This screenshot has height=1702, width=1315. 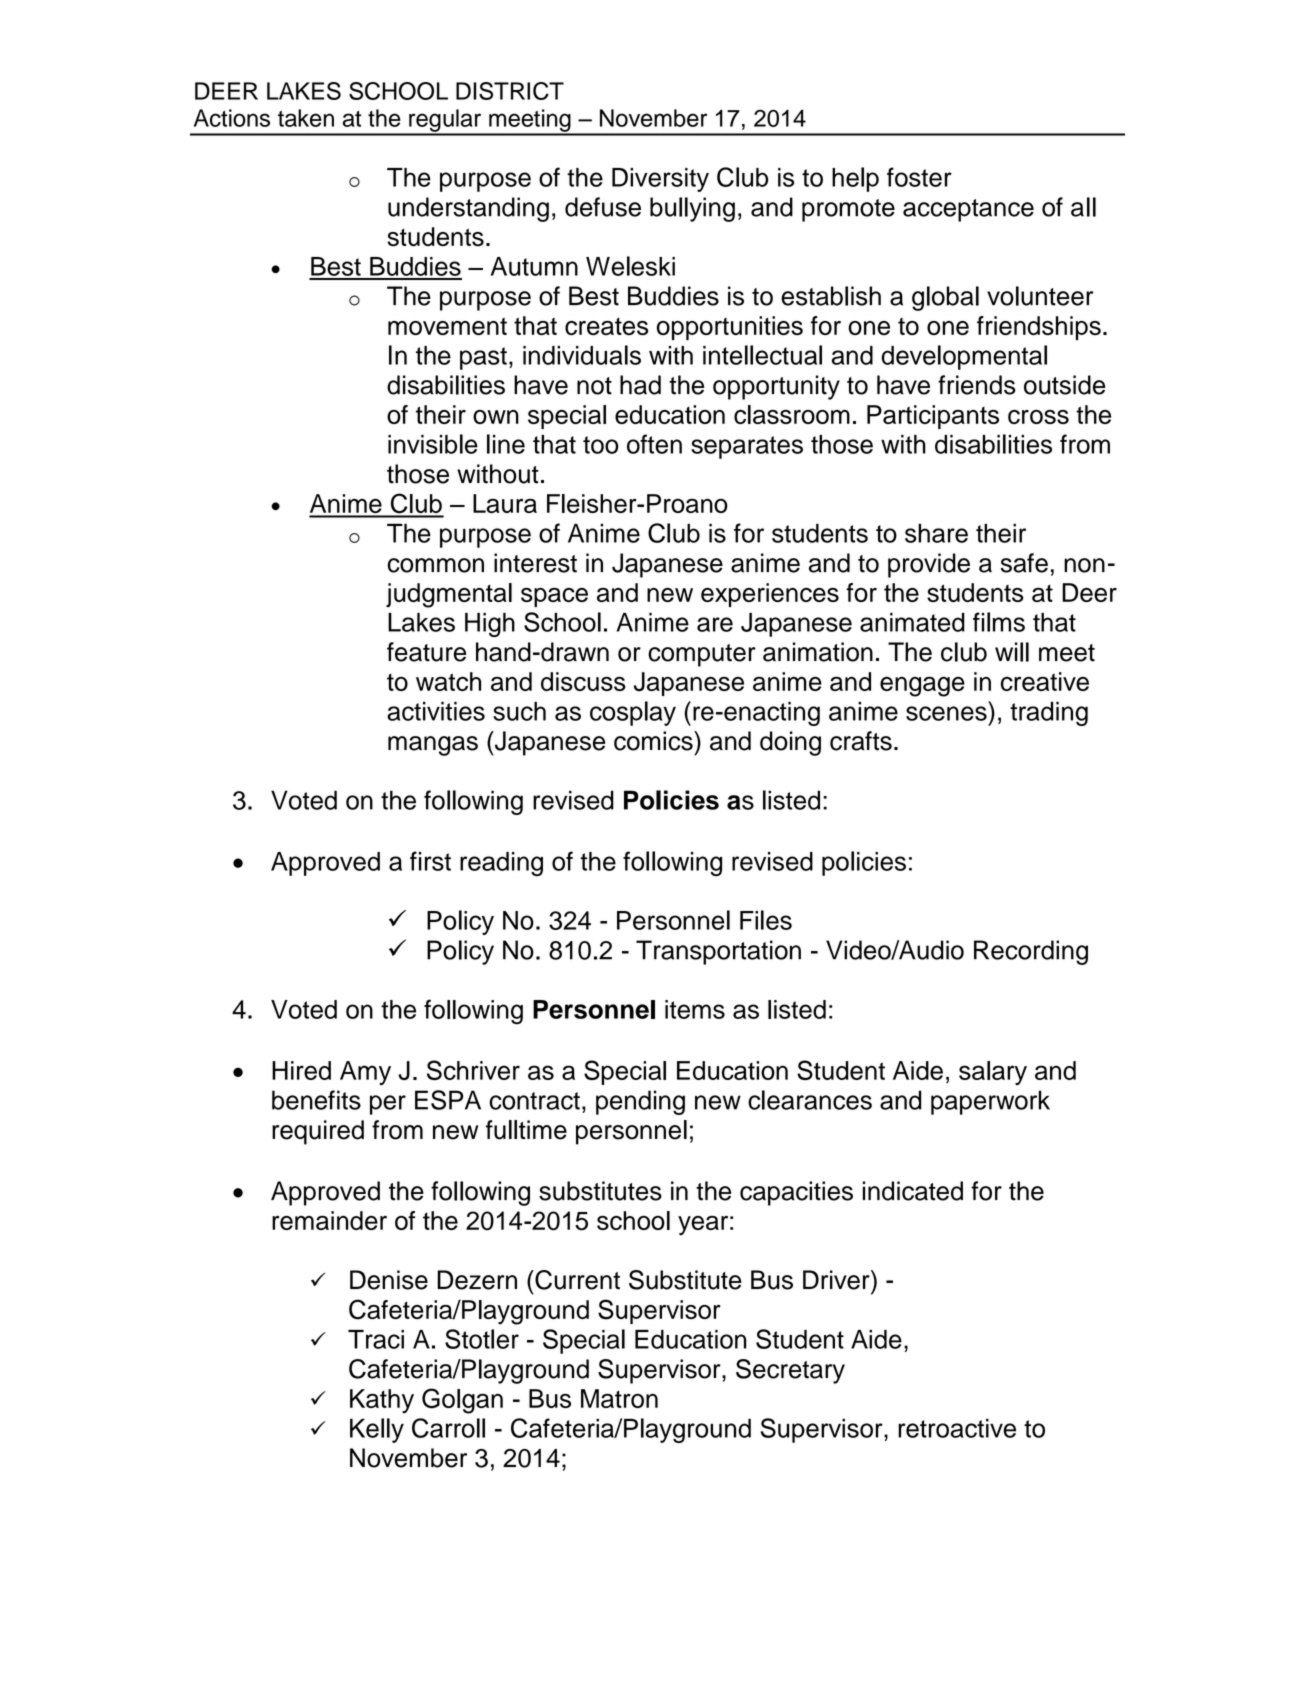 What do you see at coordinates (919, 177) in the screenshot?
I see `foster` at bounding box center [919, 177].
